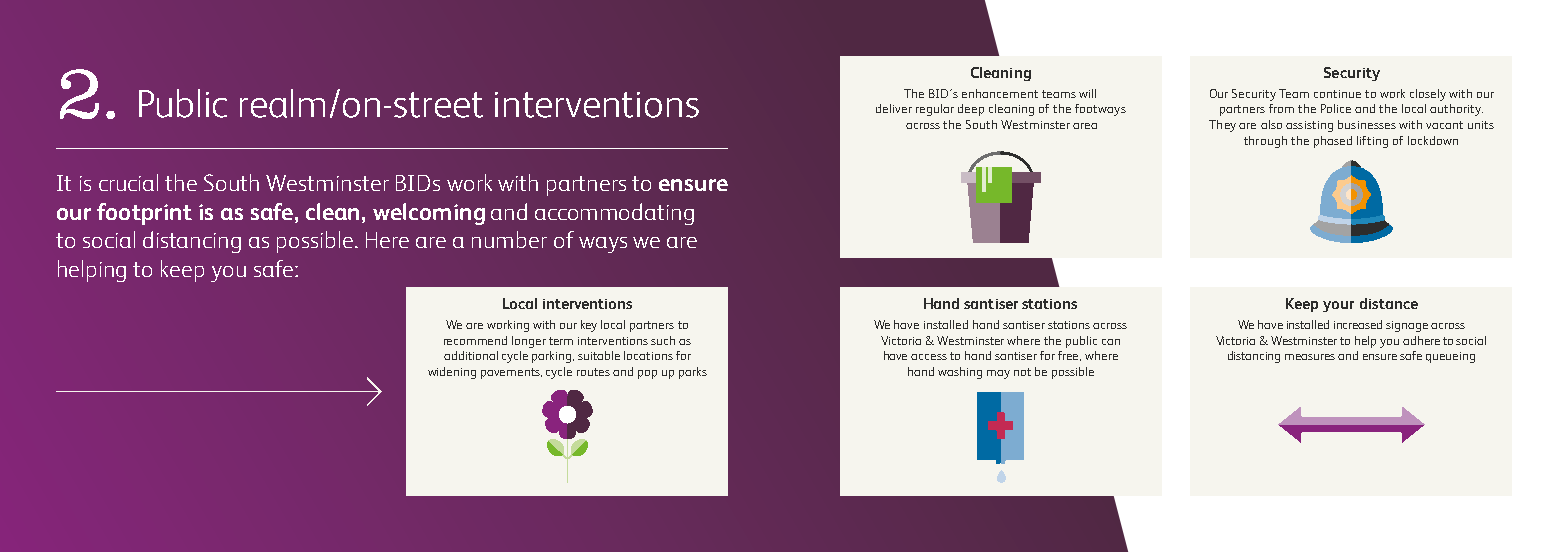  What do you see at coordinates (509, 239) in the screenshot?
I see `number` at bounding box center [509, 239].
